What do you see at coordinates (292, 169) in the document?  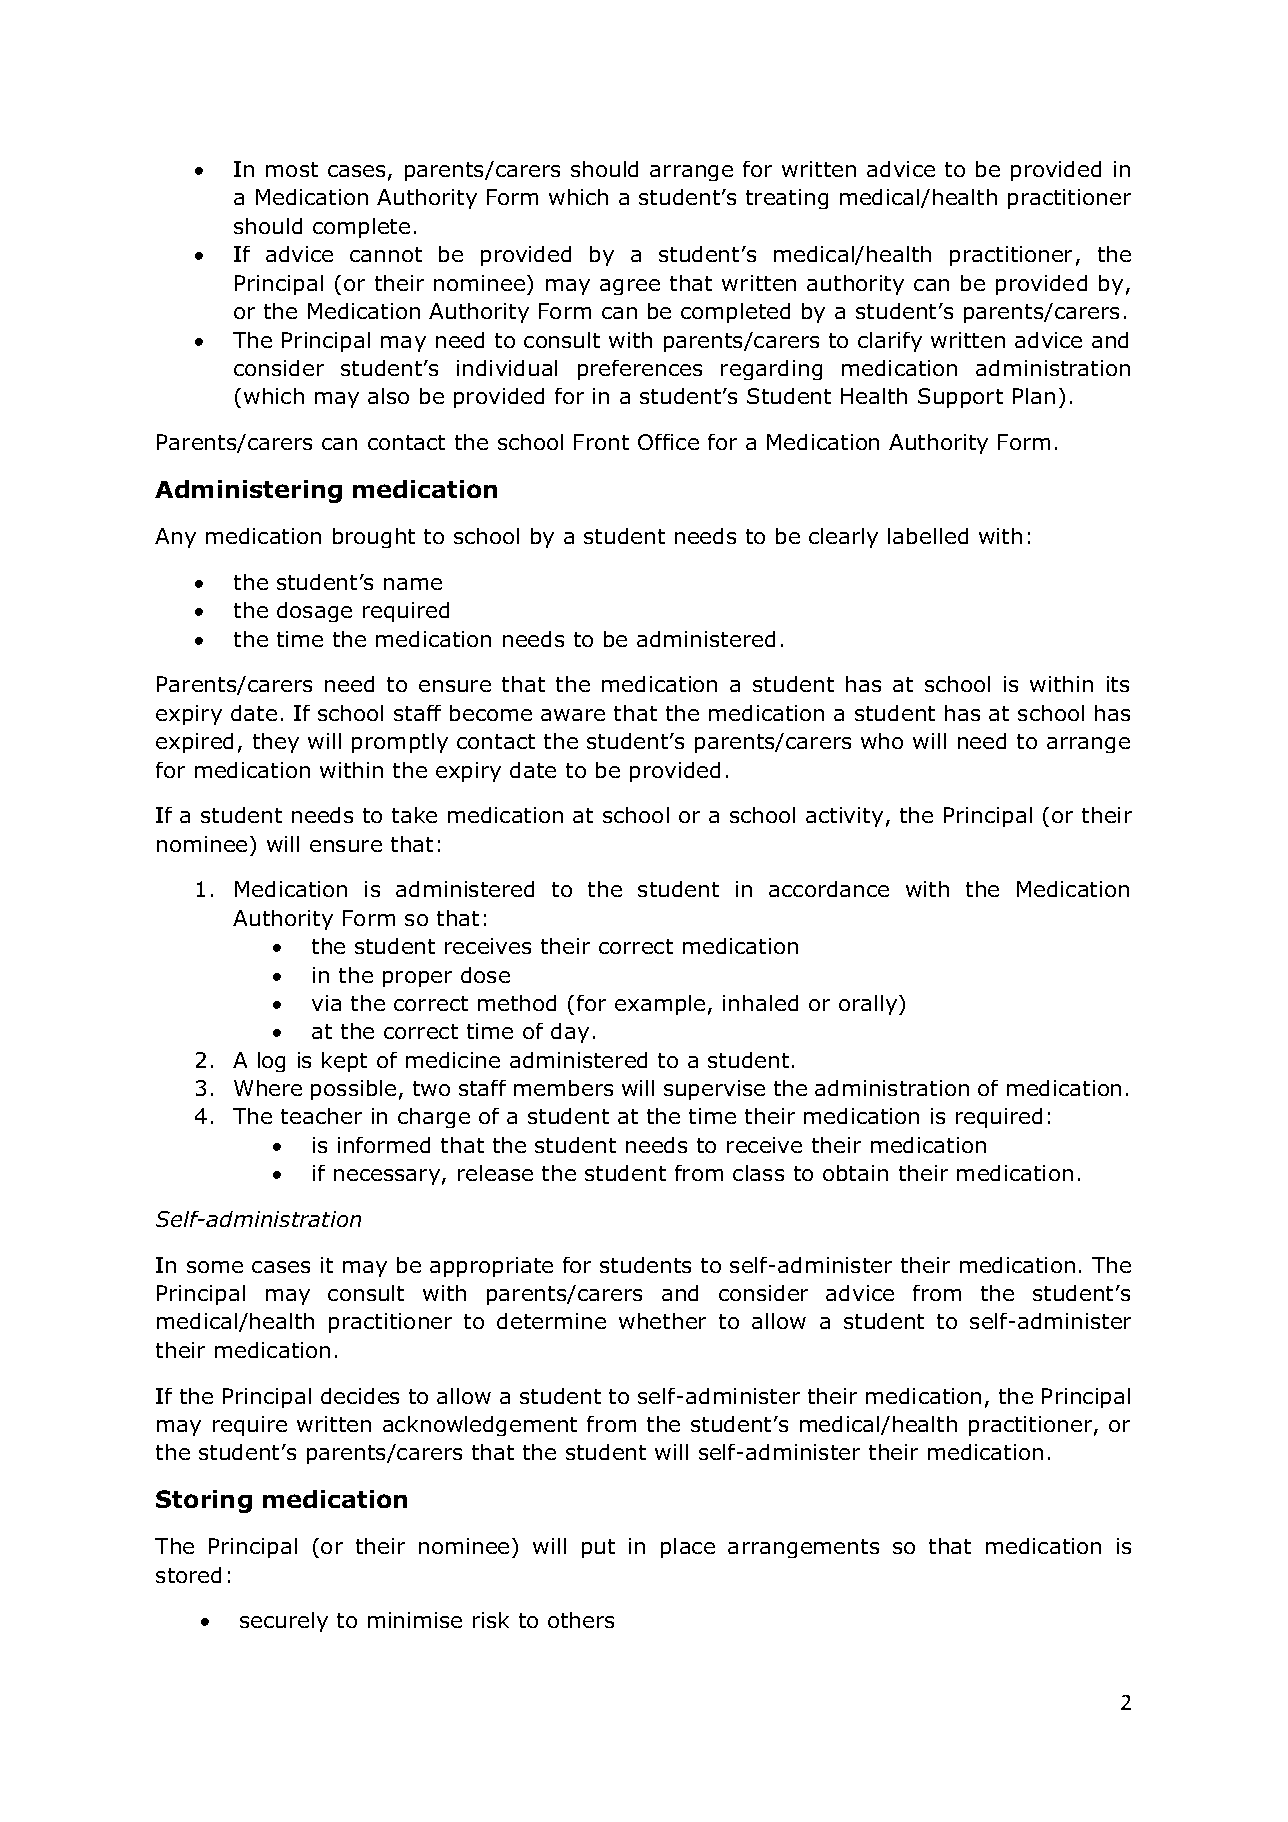 I see `most` at bounding box center [292, 169].
